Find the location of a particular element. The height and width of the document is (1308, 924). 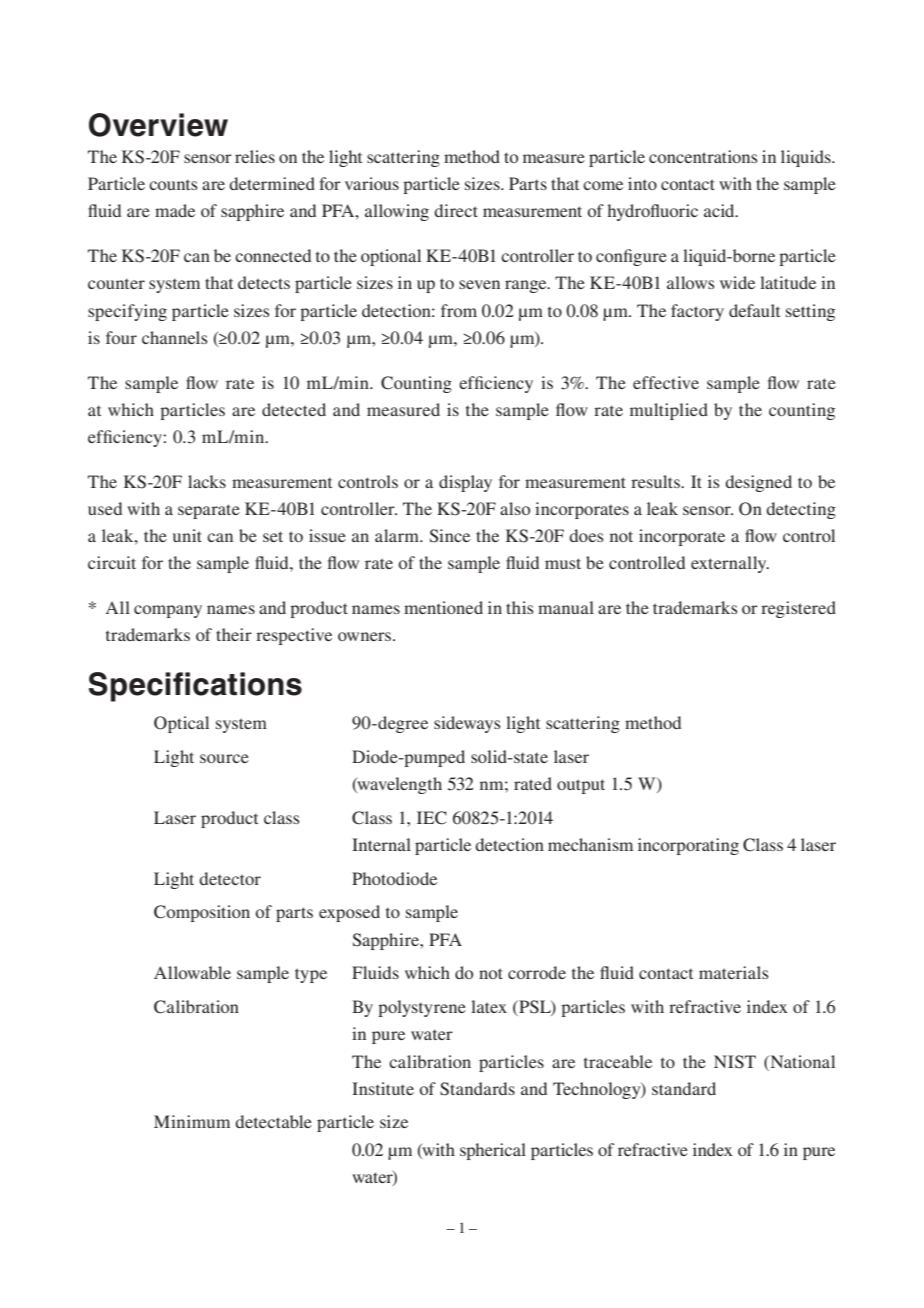

corrode is located at coordinates (537, 972).
